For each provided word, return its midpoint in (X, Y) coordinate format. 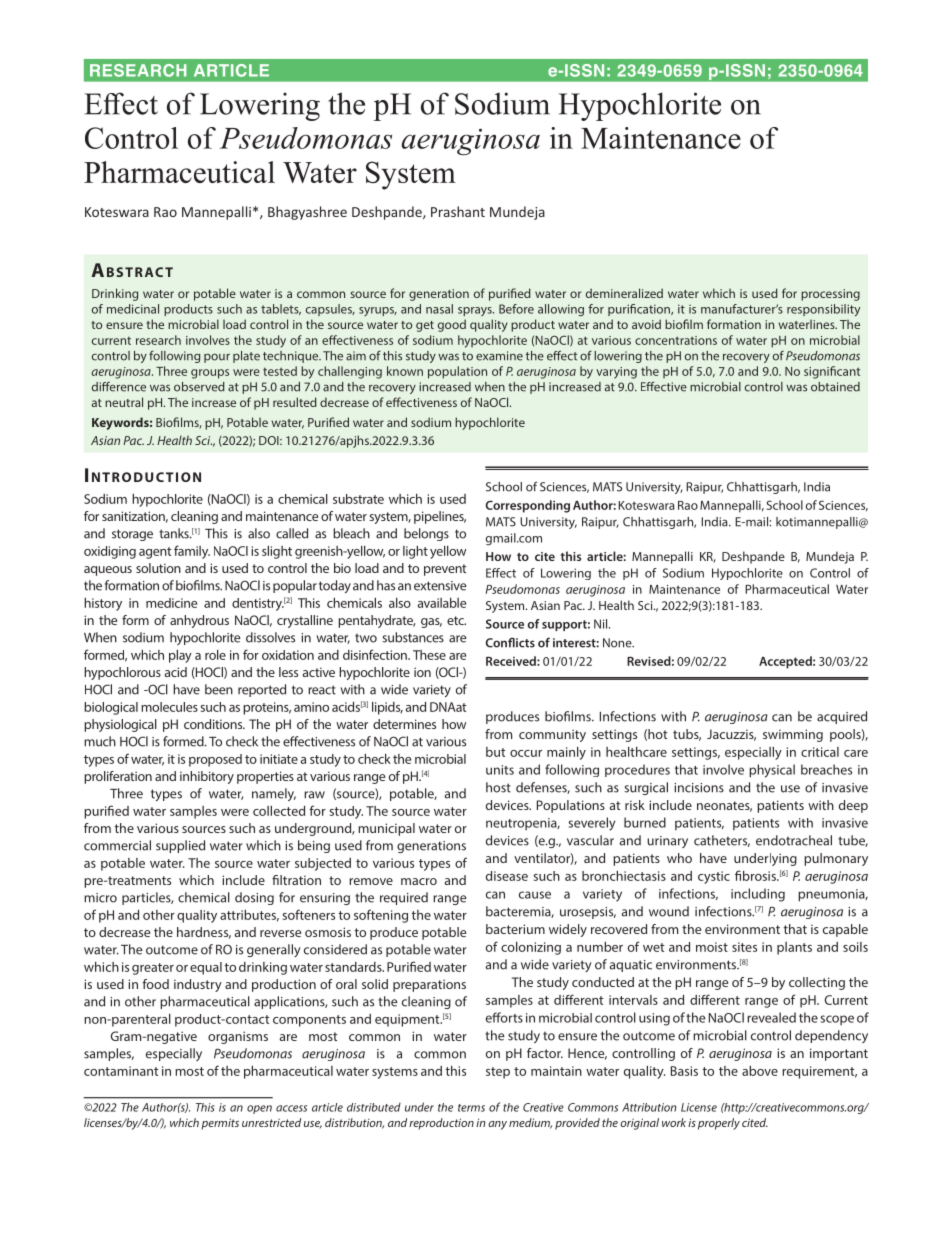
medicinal (133, 309)
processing (830, 295)
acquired (842, 717)
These (429, 655)
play (180, 656)
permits (220, 1124)
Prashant (458, 211)
